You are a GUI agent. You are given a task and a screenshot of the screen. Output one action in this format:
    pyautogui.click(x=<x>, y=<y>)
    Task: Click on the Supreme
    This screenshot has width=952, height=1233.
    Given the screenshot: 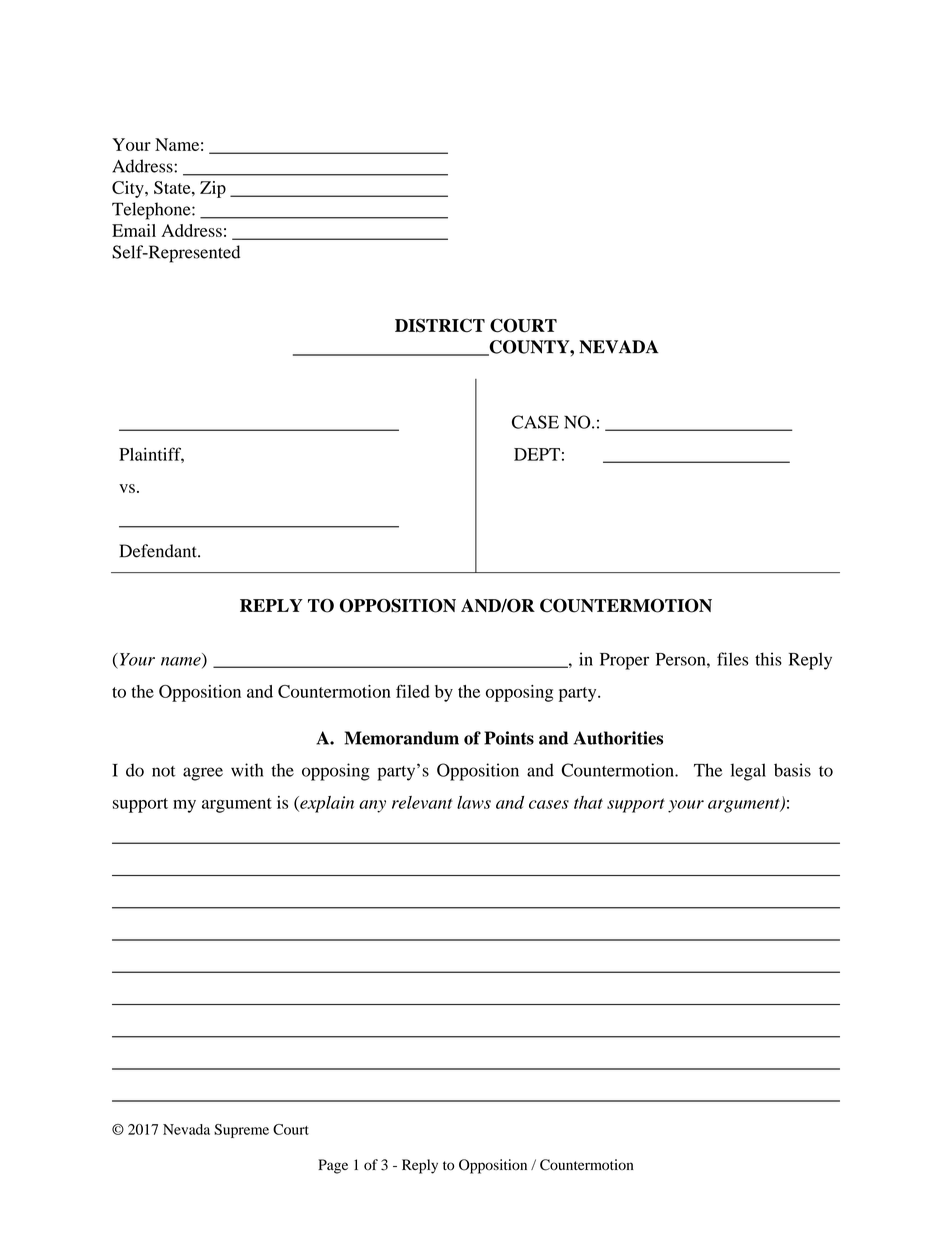 What is the action you would take?
    pyautogui.click(x=241, y=1131)
